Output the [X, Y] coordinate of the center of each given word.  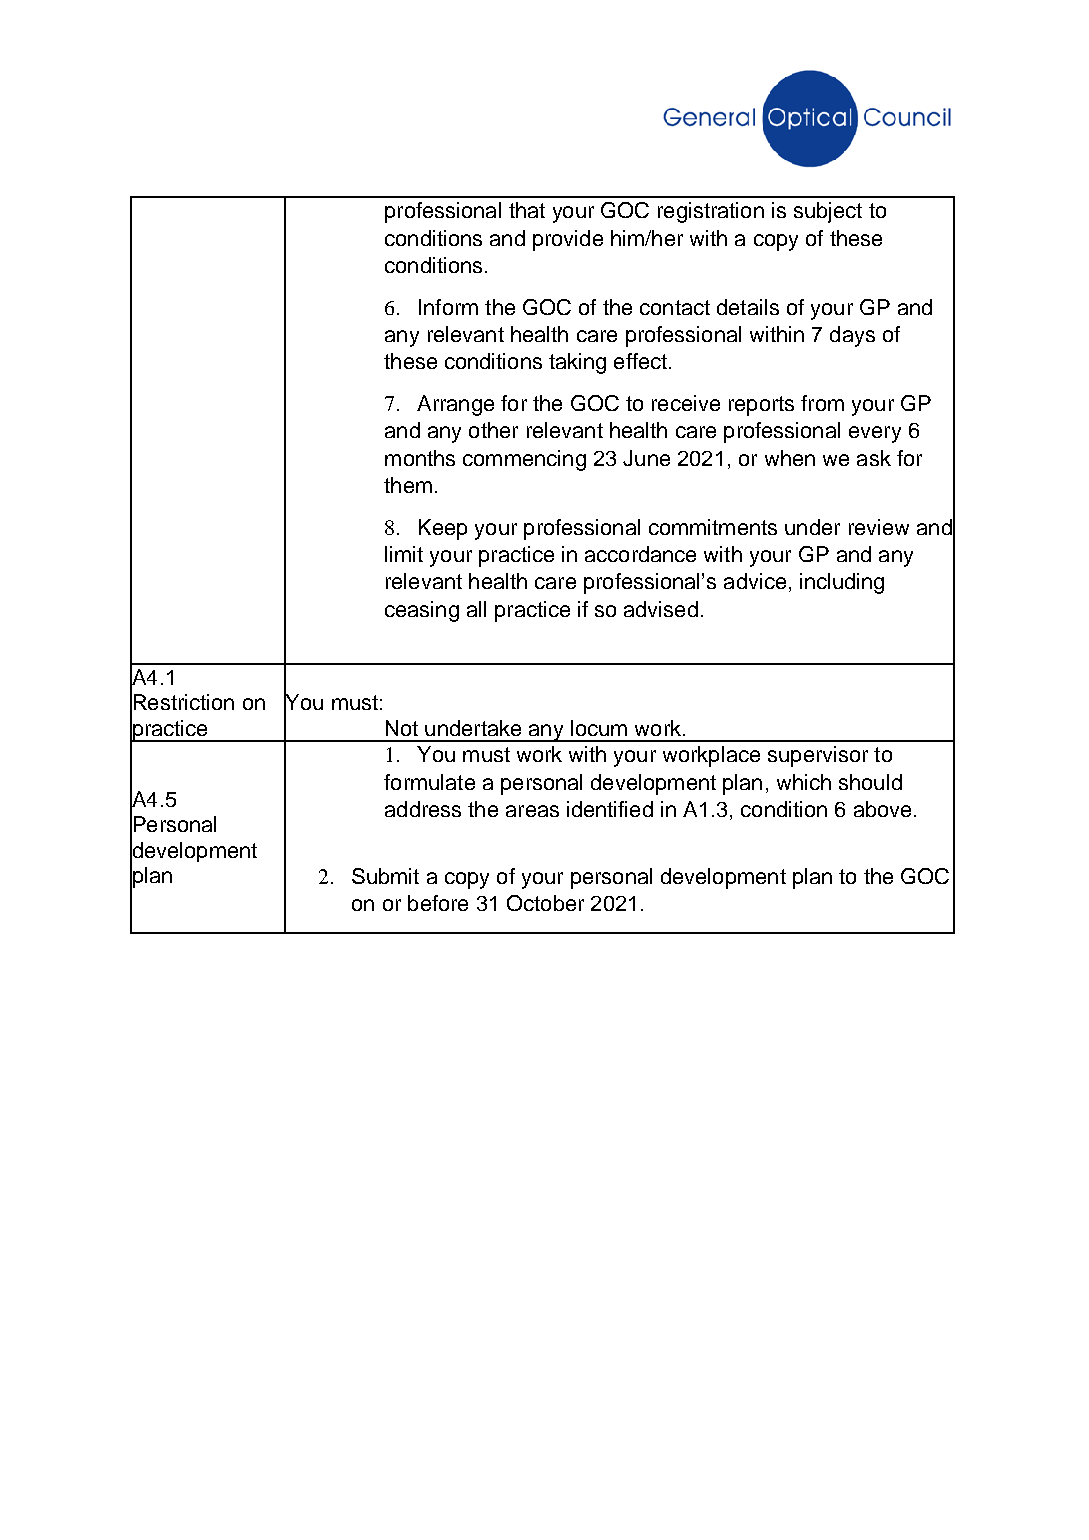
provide [568, 240]
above [882, 809]
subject [828, 212]
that [527, 210]
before [438, 903]
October [545, 903]
